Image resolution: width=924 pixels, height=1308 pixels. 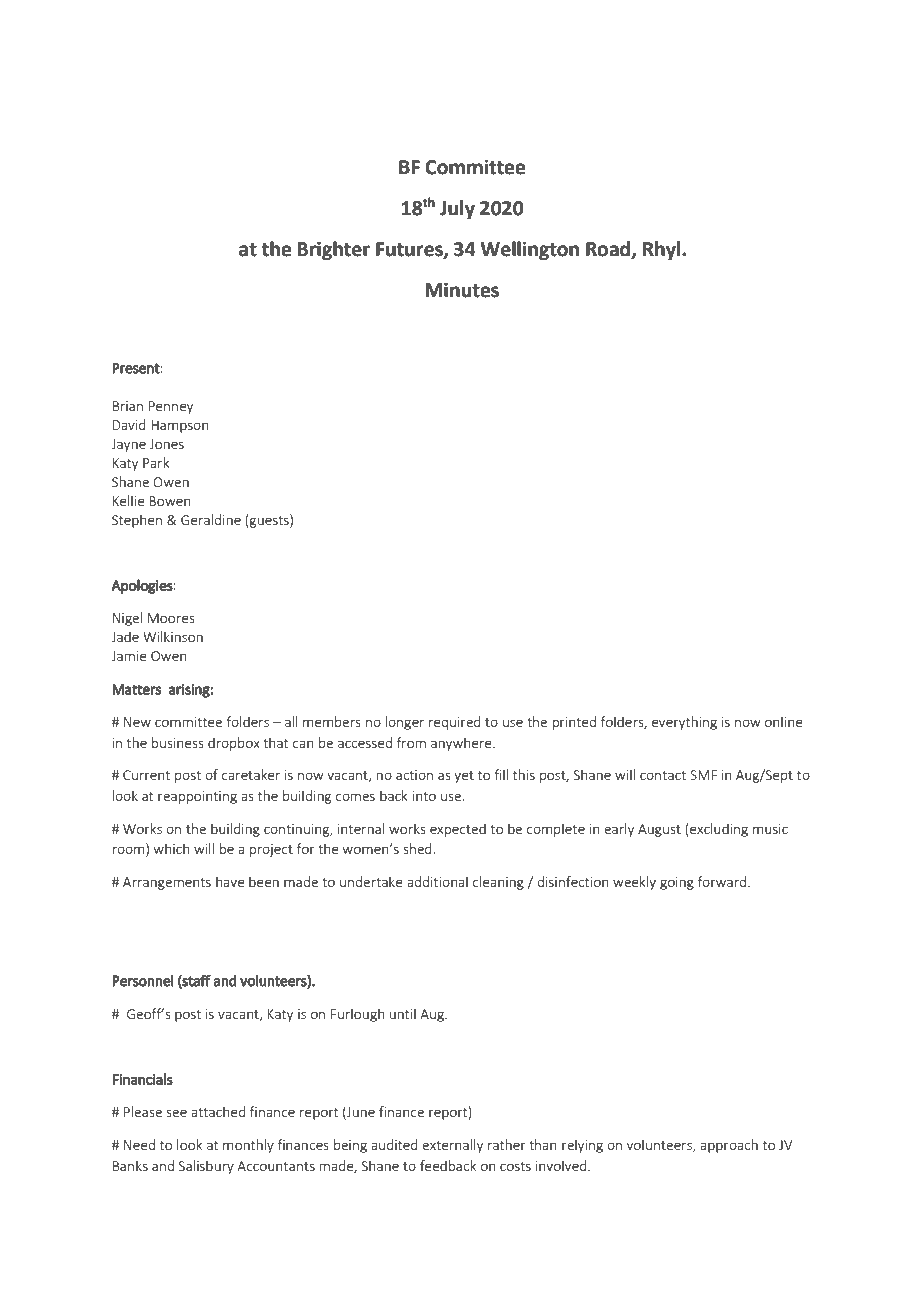 What do you see at coordinates (218, 1111) in the document?
I see `attached` at bounding box center [218, 1111].
